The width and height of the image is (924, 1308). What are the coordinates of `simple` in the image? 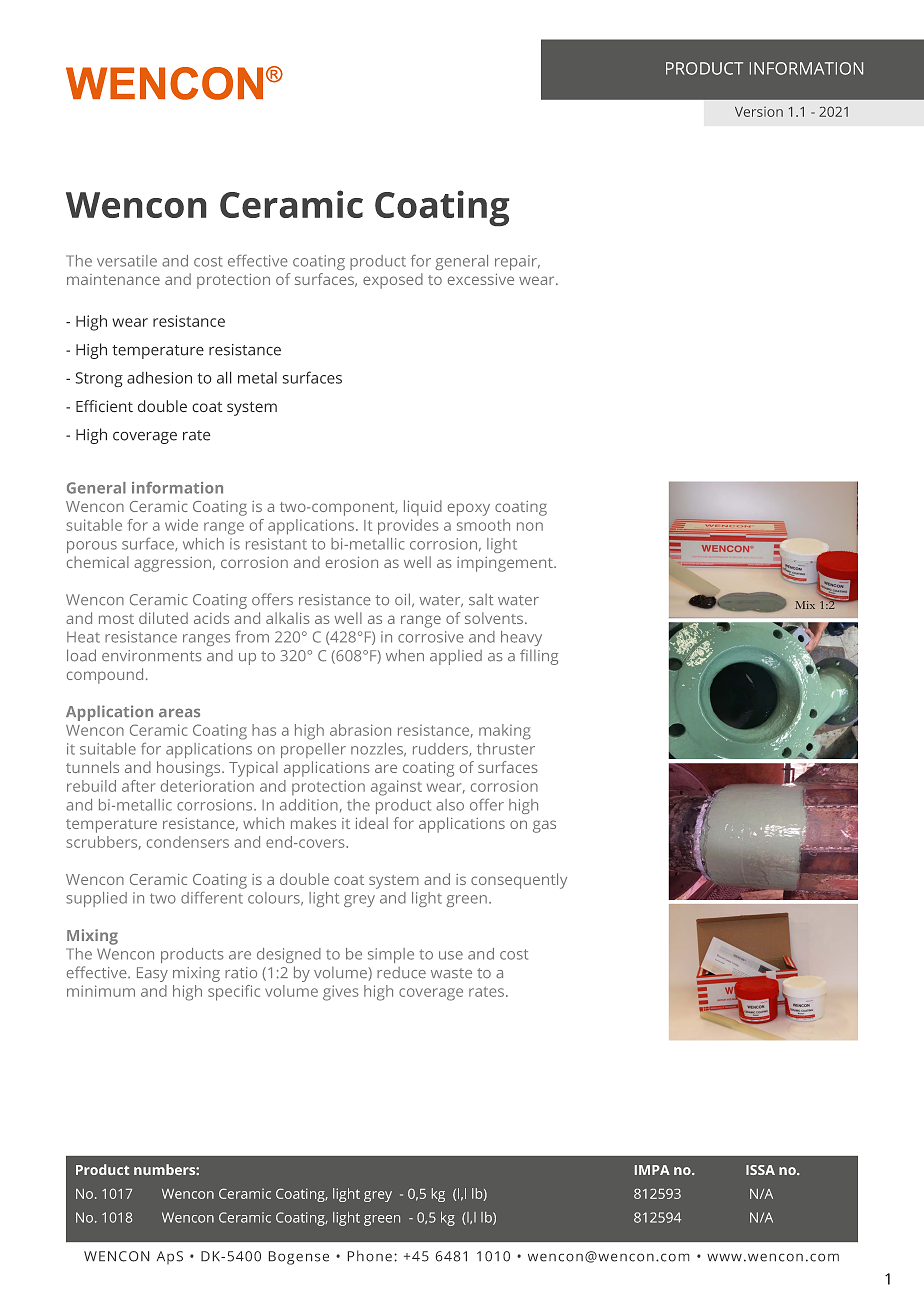 It's located at (391, 955).
